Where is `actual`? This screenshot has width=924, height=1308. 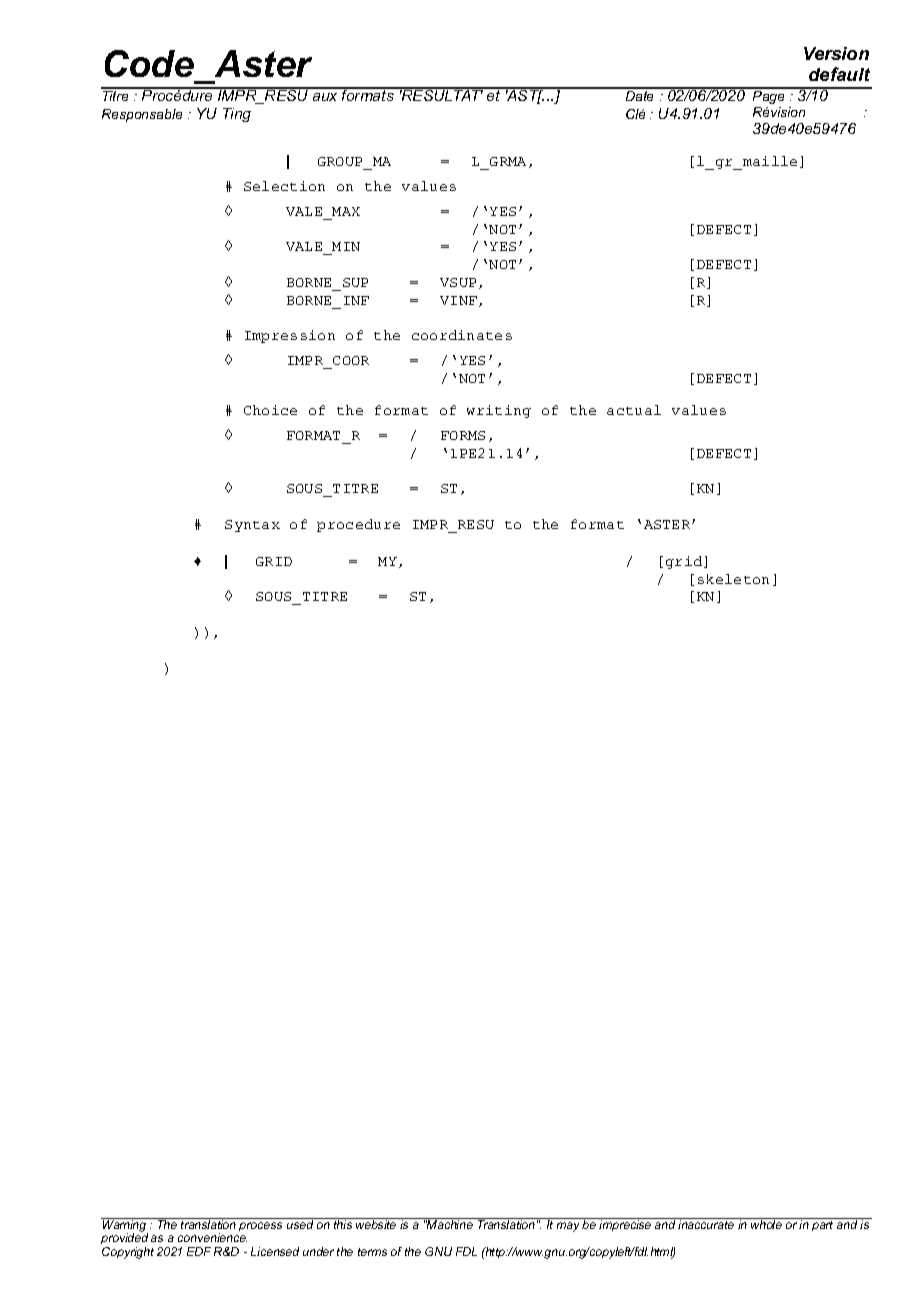
actual is located at coordinates (634, 410).
